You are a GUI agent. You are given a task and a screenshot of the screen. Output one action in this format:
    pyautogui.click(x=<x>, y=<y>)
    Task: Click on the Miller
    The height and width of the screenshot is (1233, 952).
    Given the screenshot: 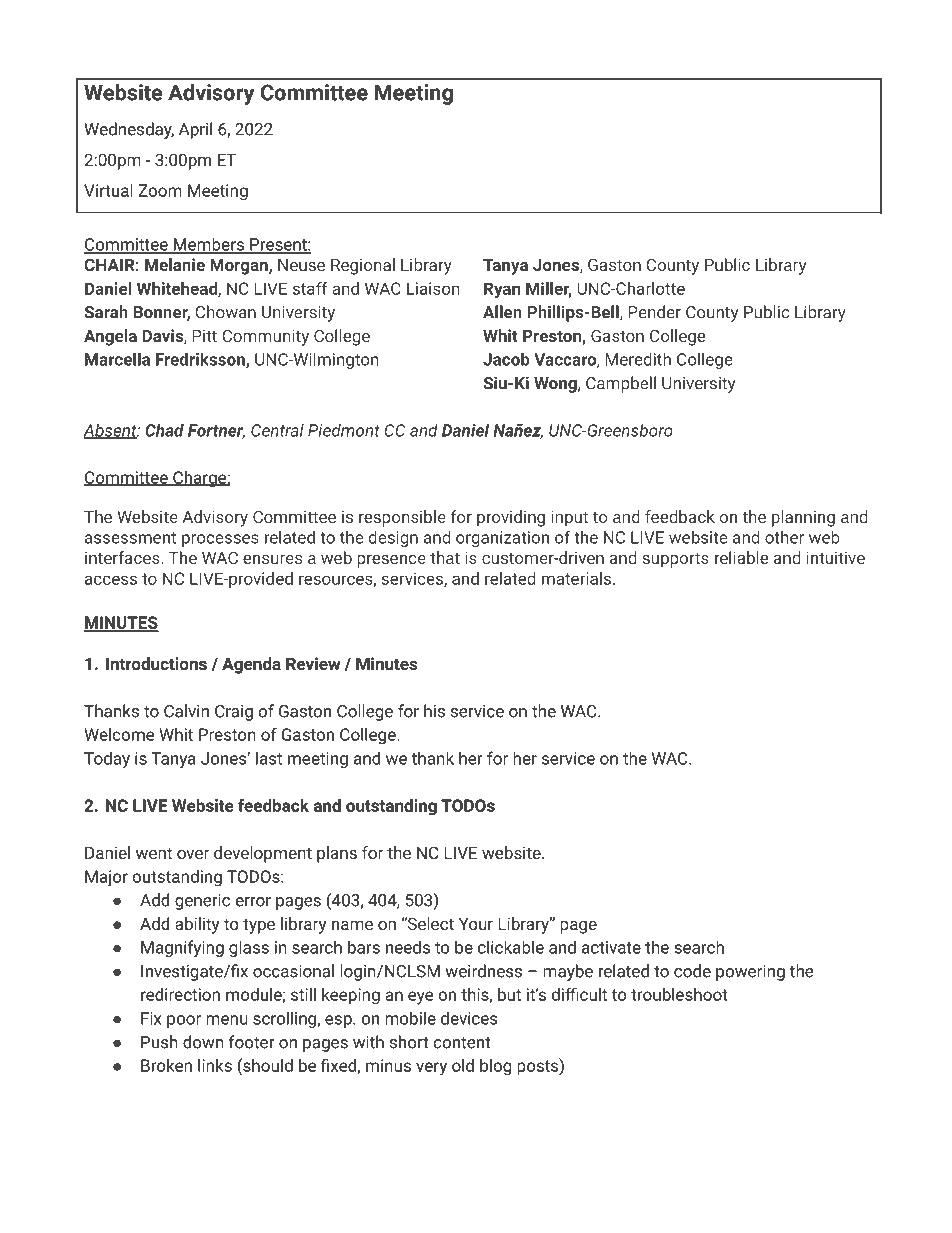 What is the action you would take?
    pyautogui.click(x=548, y=289)
